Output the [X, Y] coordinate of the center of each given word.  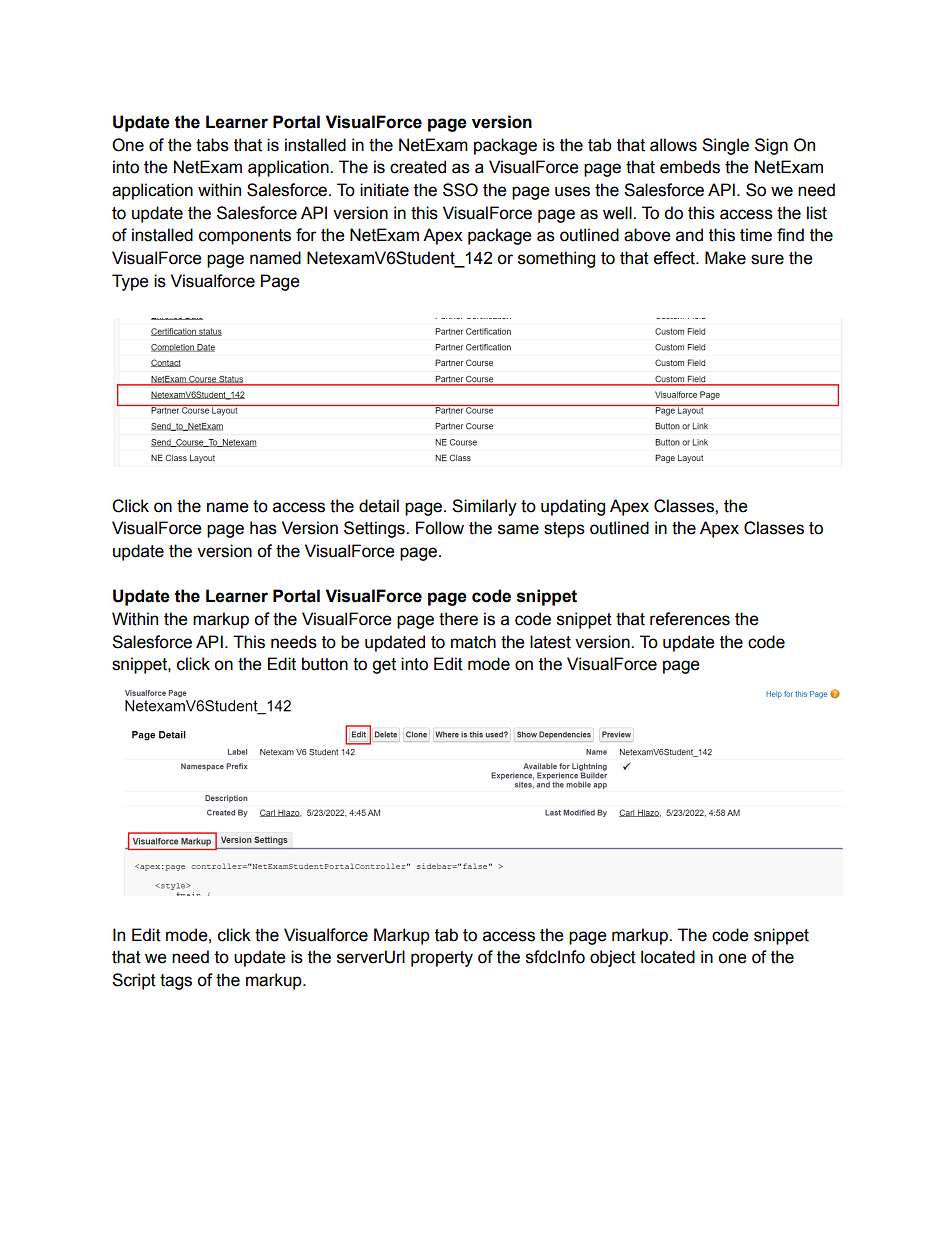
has [263, 528]
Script [134, 981]
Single [725, 146]
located [668, 957]
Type [130, 282]
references [690, 619]
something [556, 259]
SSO [460, 190]
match [473, 642]
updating [573, 507]
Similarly [484, 507]
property [442, 959]
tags [176, 982]
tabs [212, 145]
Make [725, 258]
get [384, 666]
